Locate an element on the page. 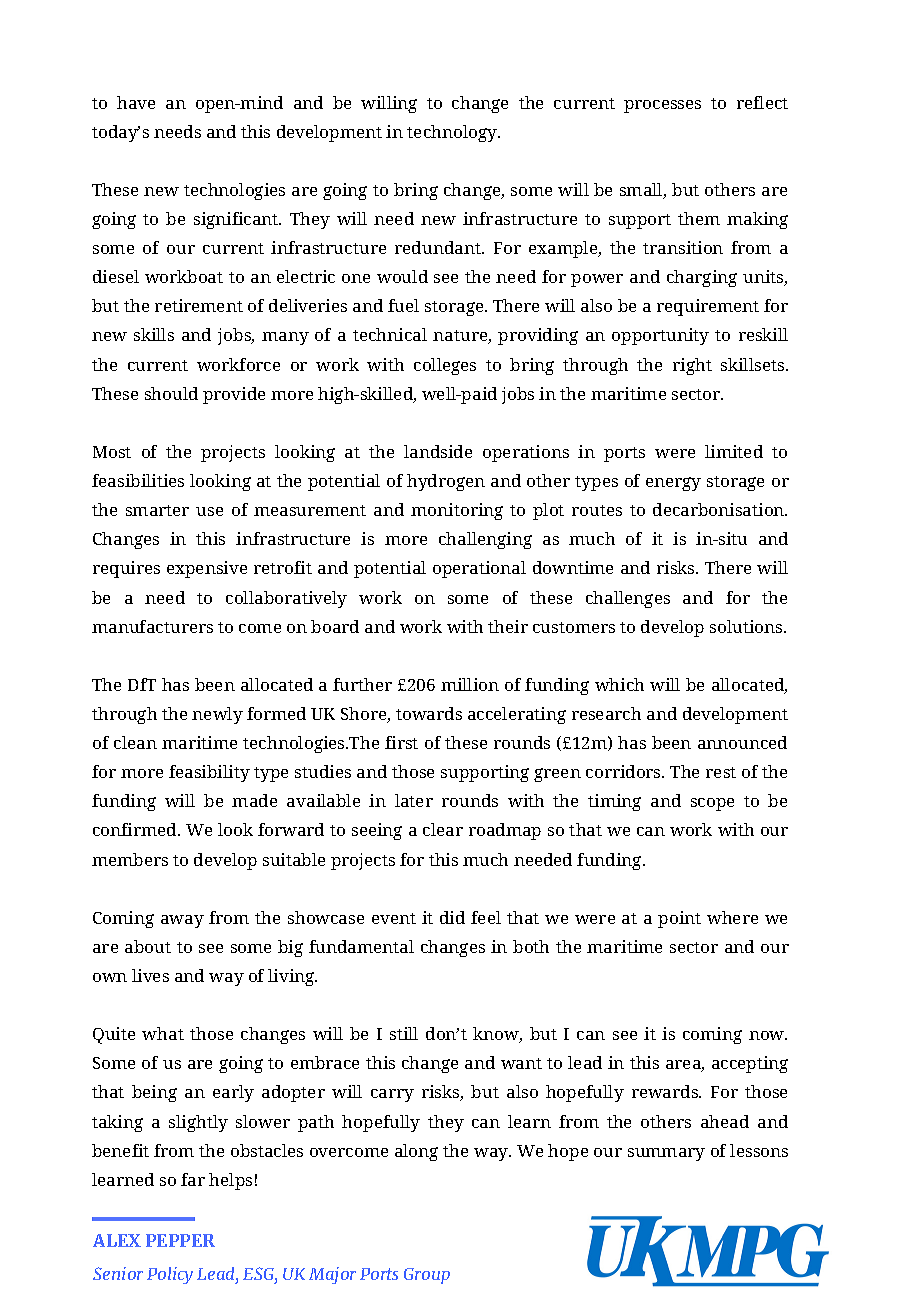  towards is located at coordinates (429, 713).
